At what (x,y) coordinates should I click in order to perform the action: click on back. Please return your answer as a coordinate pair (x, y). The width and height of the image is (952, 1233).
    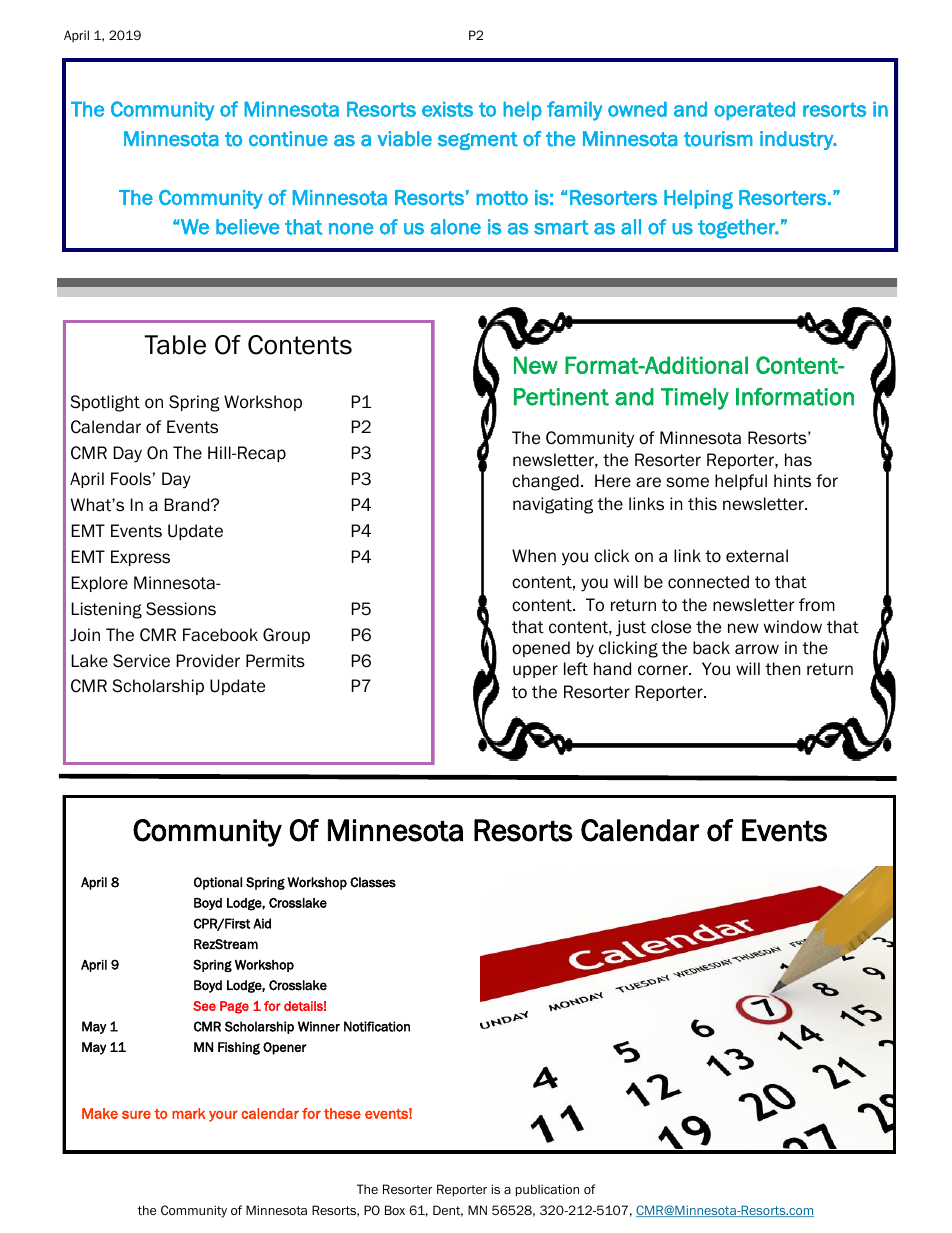
    Looking at the image, I should click on (711, 648).
